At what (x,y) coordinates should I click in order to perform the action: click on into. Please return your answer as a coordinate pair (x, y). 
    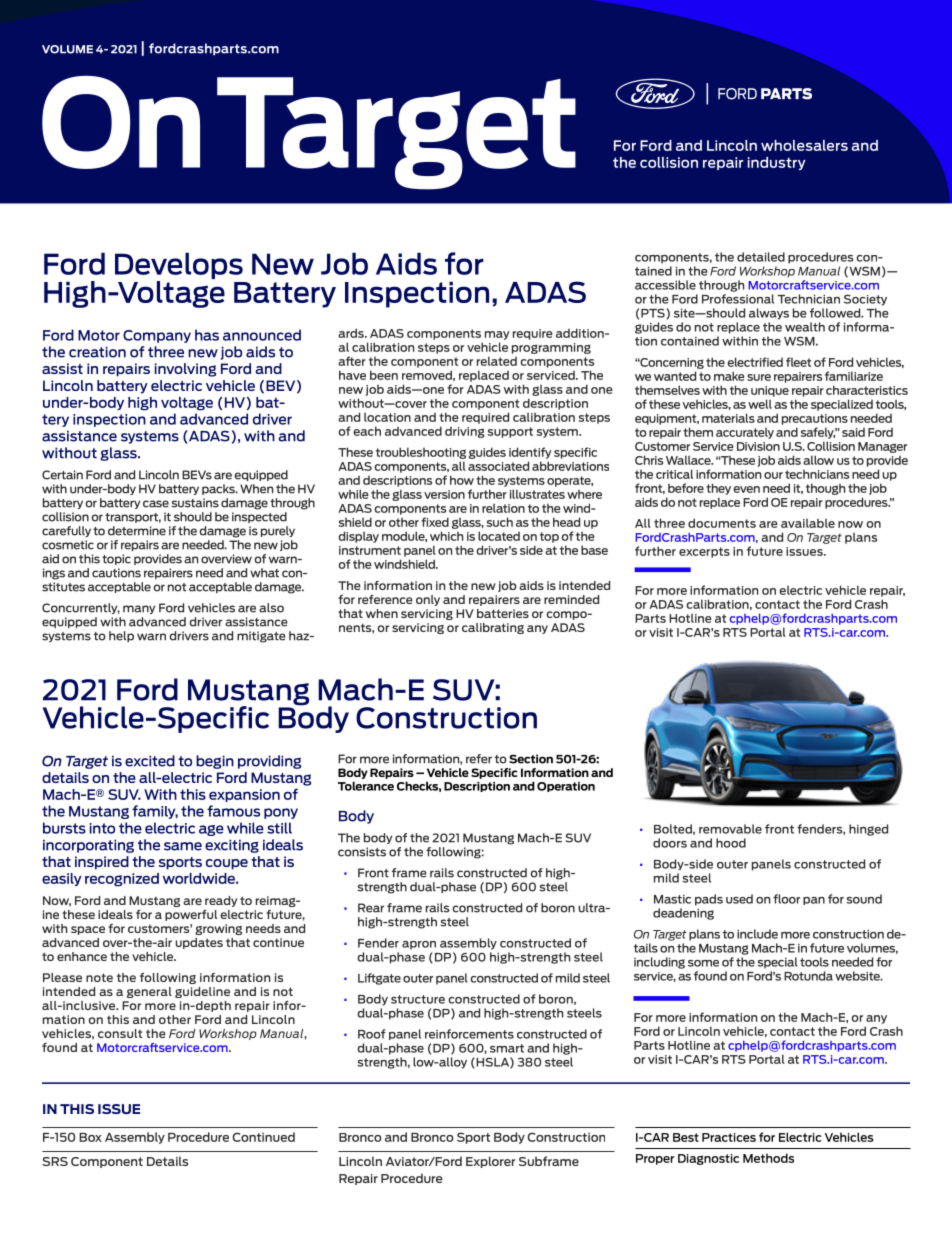
    Looking at the image, I should click on (102, 828).
